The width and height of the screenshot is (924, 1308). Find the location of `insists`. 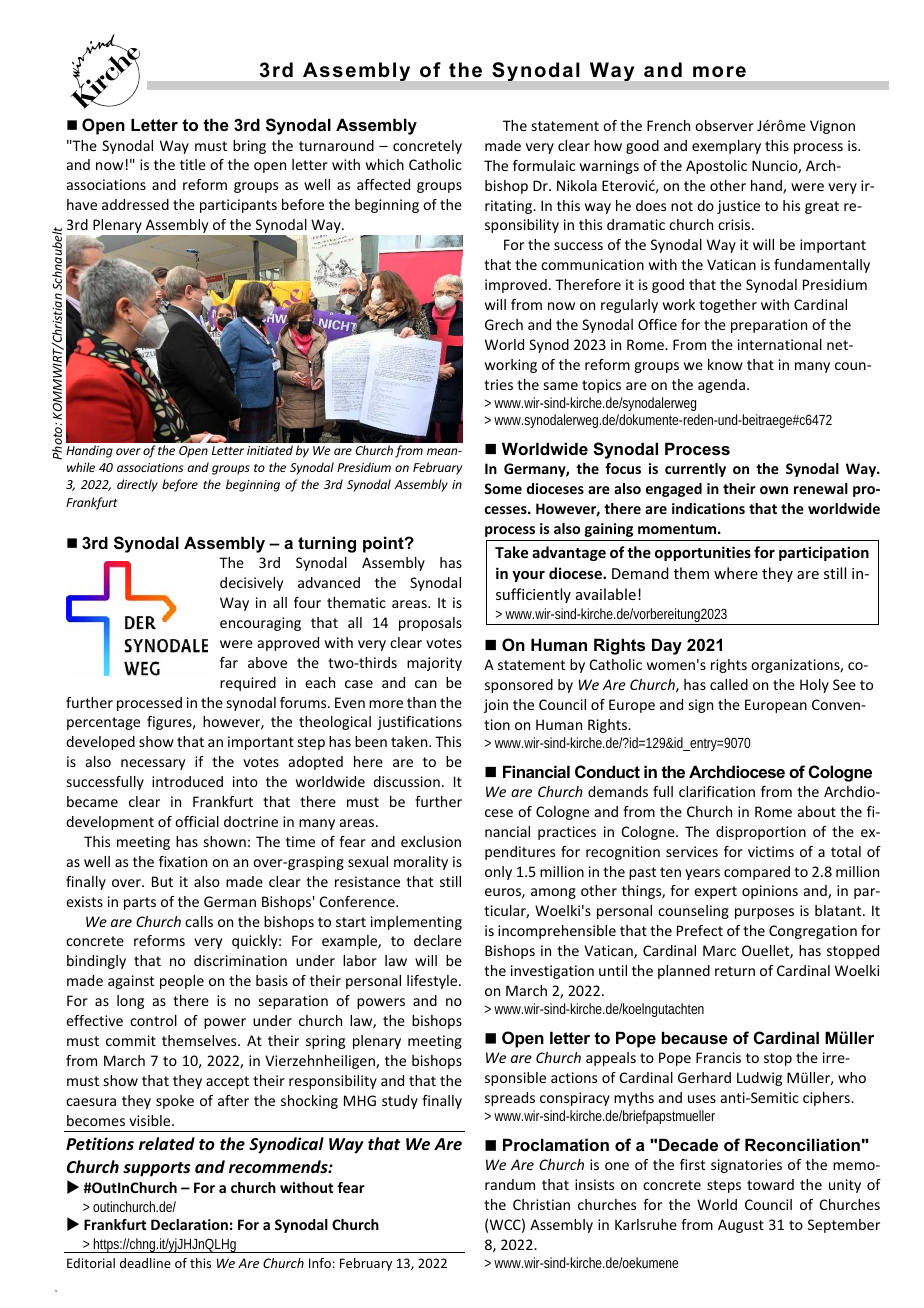

insists is located at coordinates (594, 1184).
